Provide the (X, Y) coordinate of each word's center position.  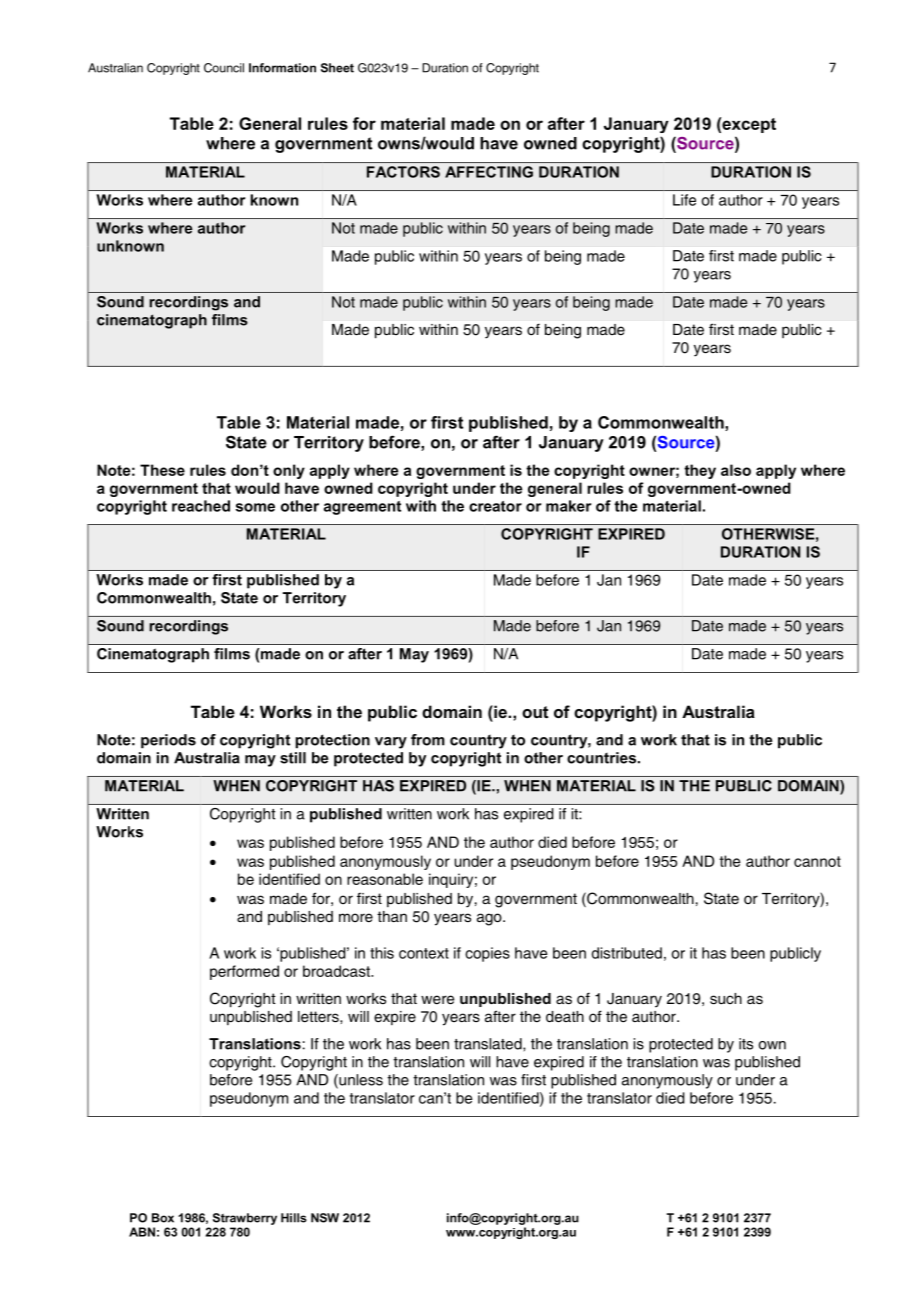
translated (489, 1044)
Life (684, 200)
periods (168, 741)
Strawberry (245, 1219)
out (535, 712)
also (736, 470)
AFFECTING (489, 172)
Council (224, 68)
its (746, 1044)
